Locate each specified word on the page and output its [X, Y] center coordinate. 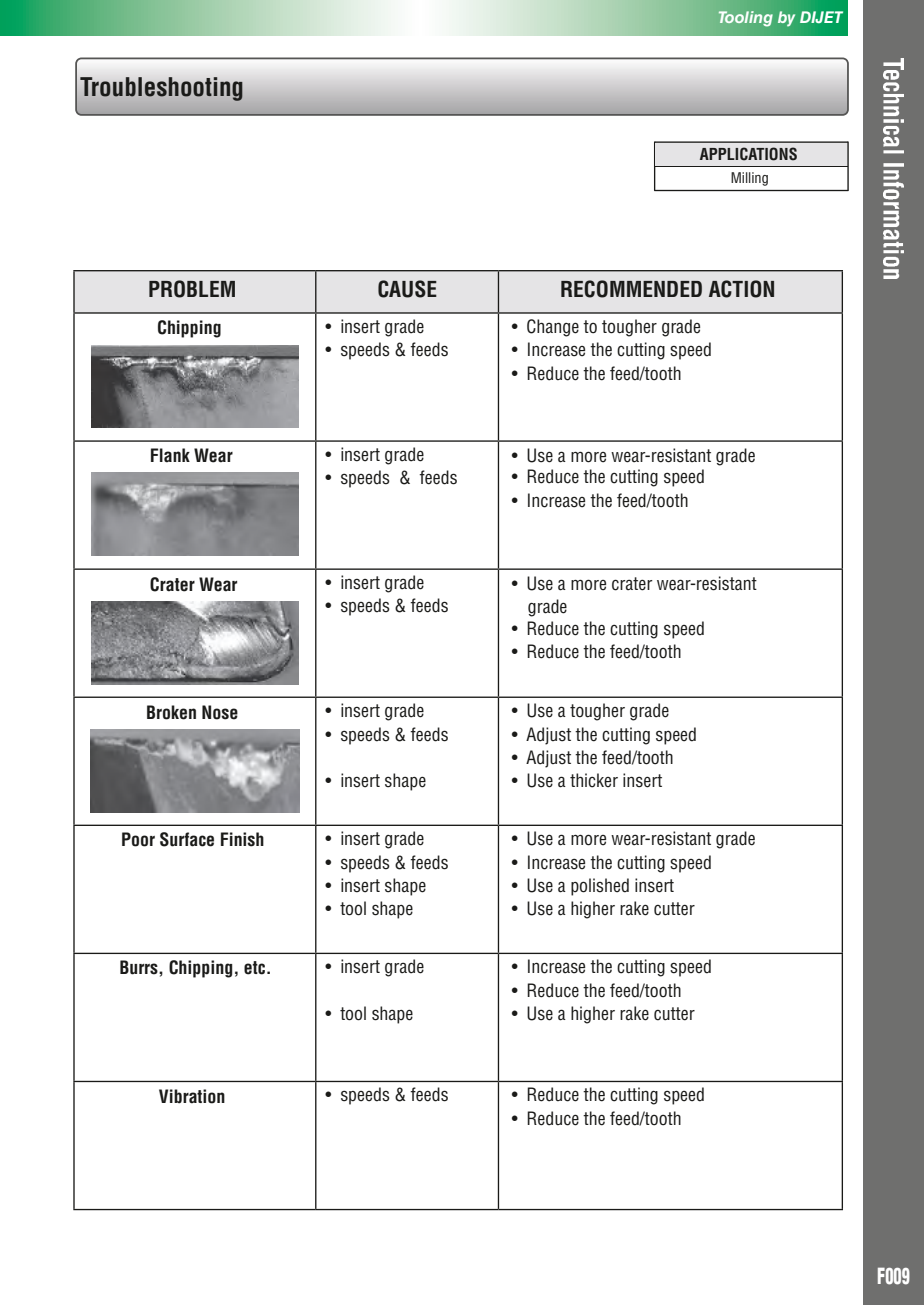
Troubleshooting [161, 89]
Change [553, 328]
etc [254, 968]
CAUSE [407, 289]
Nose [220, 712]
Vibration [192, 1096]
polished [600, 887]
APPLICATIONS [748, 154]
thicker [594, 780]
